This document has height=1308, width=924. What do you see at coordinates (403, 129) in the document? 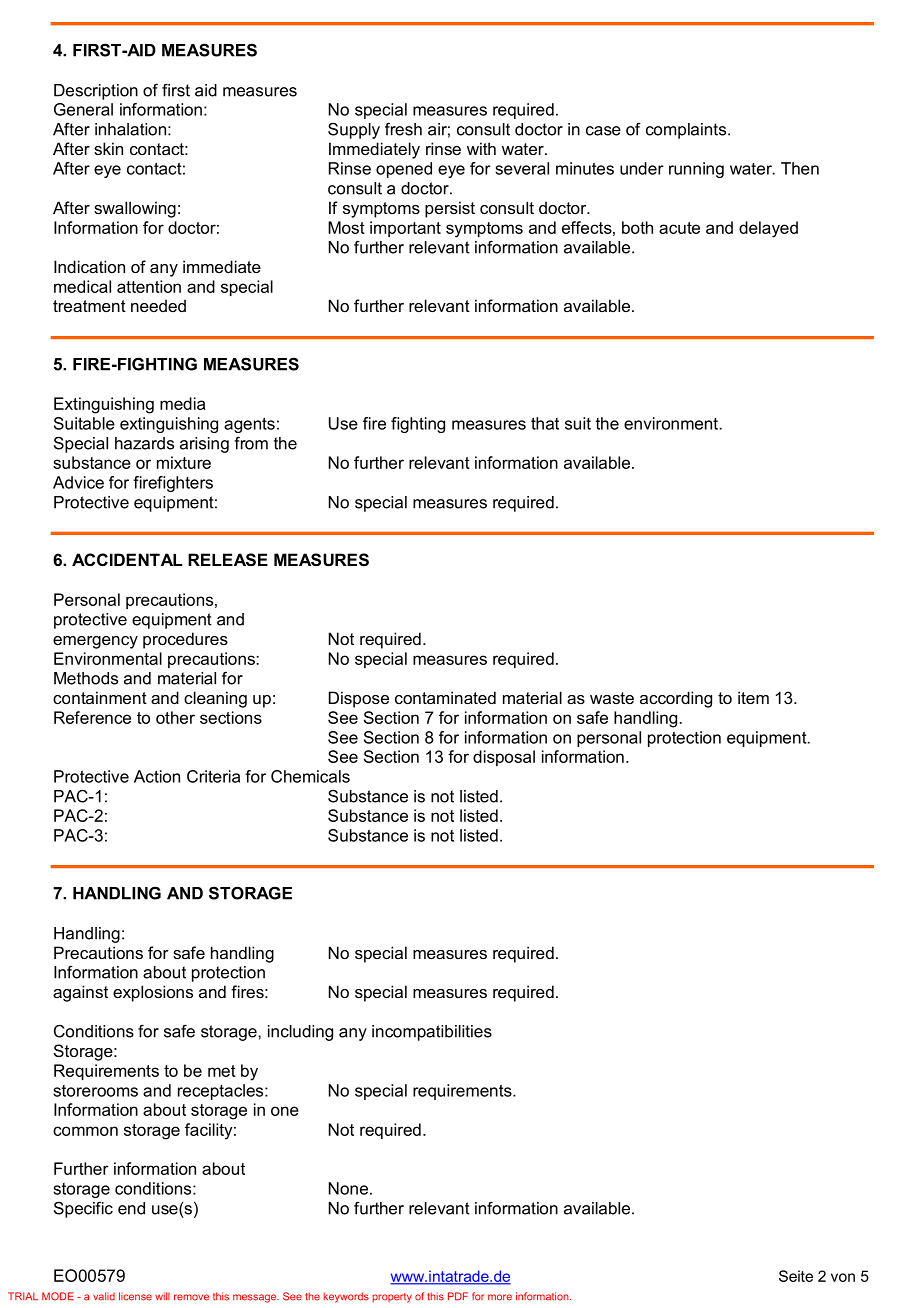
I see `fresh` at bounding box center [403, 129].
